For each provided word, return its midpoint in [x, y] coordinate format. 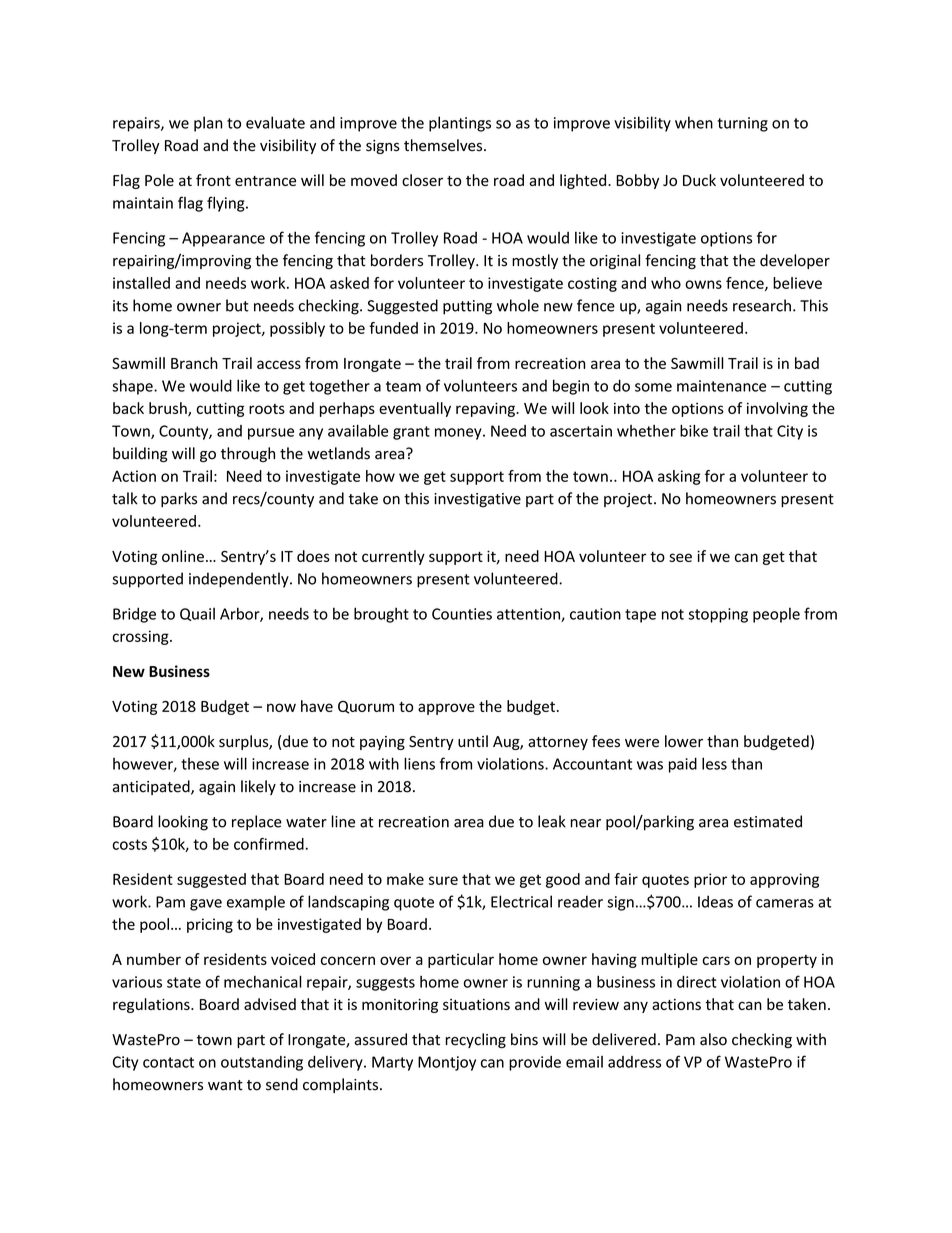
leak [552, 821]
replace [257, 823]
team [403, 386]
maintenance [721, 386]
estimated [768, 821]
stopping [718, 615]
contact [168, 1062]
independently [240, 580]
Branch [194, 363]
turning [742, 124]
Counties [462, 614]
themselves [444, 145]
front [213, 180]
